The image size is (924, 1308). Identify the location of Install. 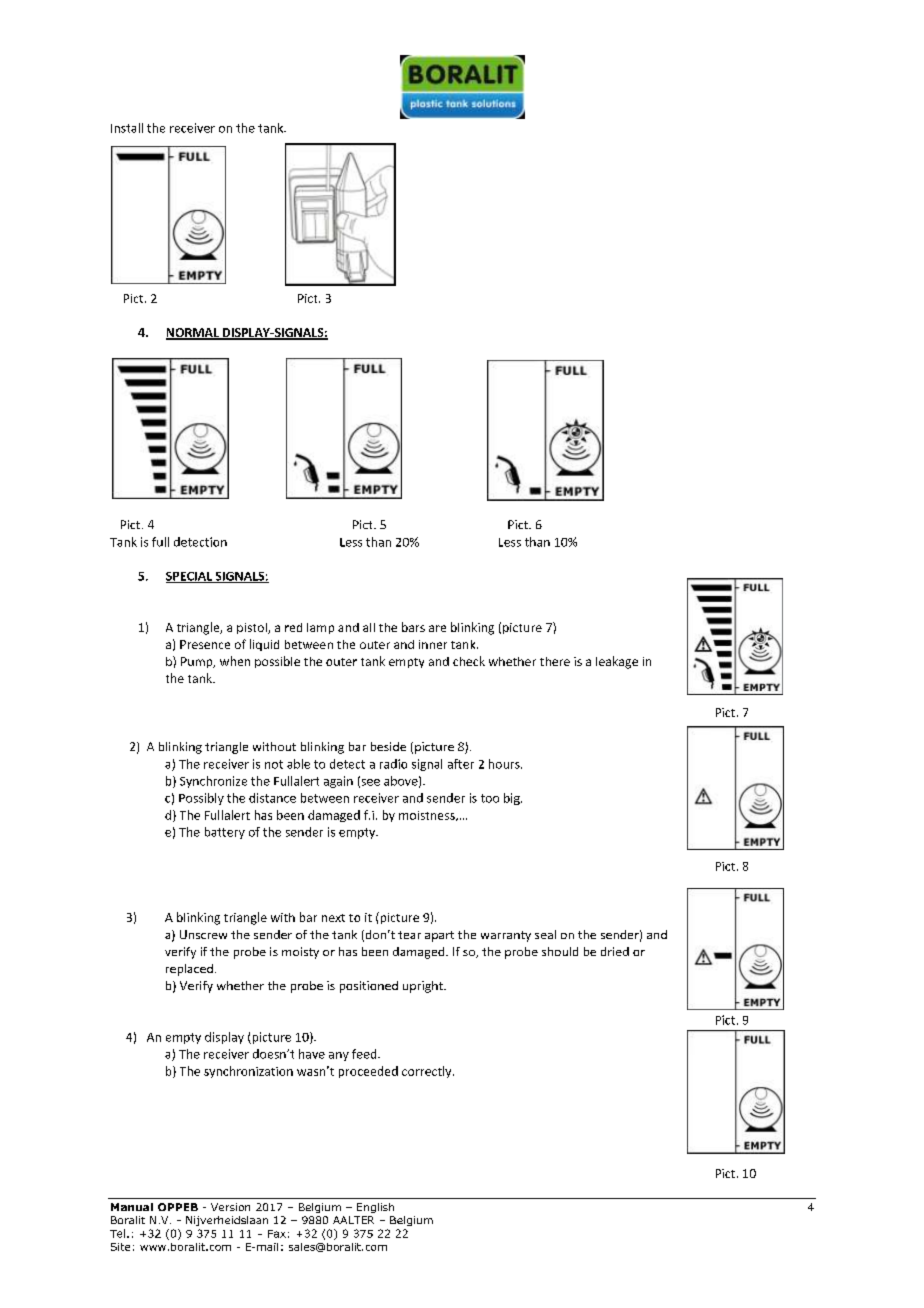
(127, 128).
